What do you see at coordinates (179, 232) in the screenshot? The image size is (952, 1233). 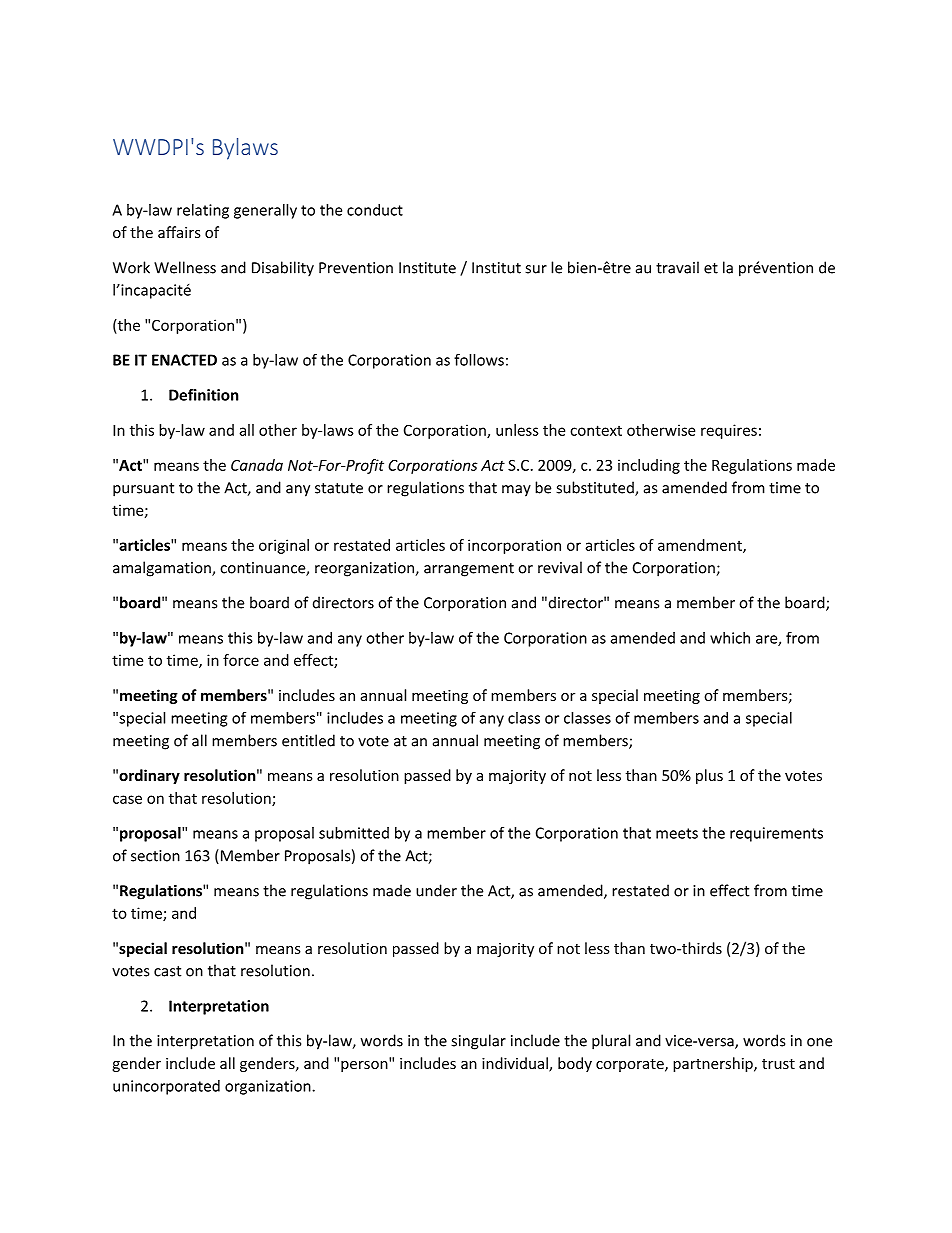 I see `affairs` at bounding box center [179, 232].
